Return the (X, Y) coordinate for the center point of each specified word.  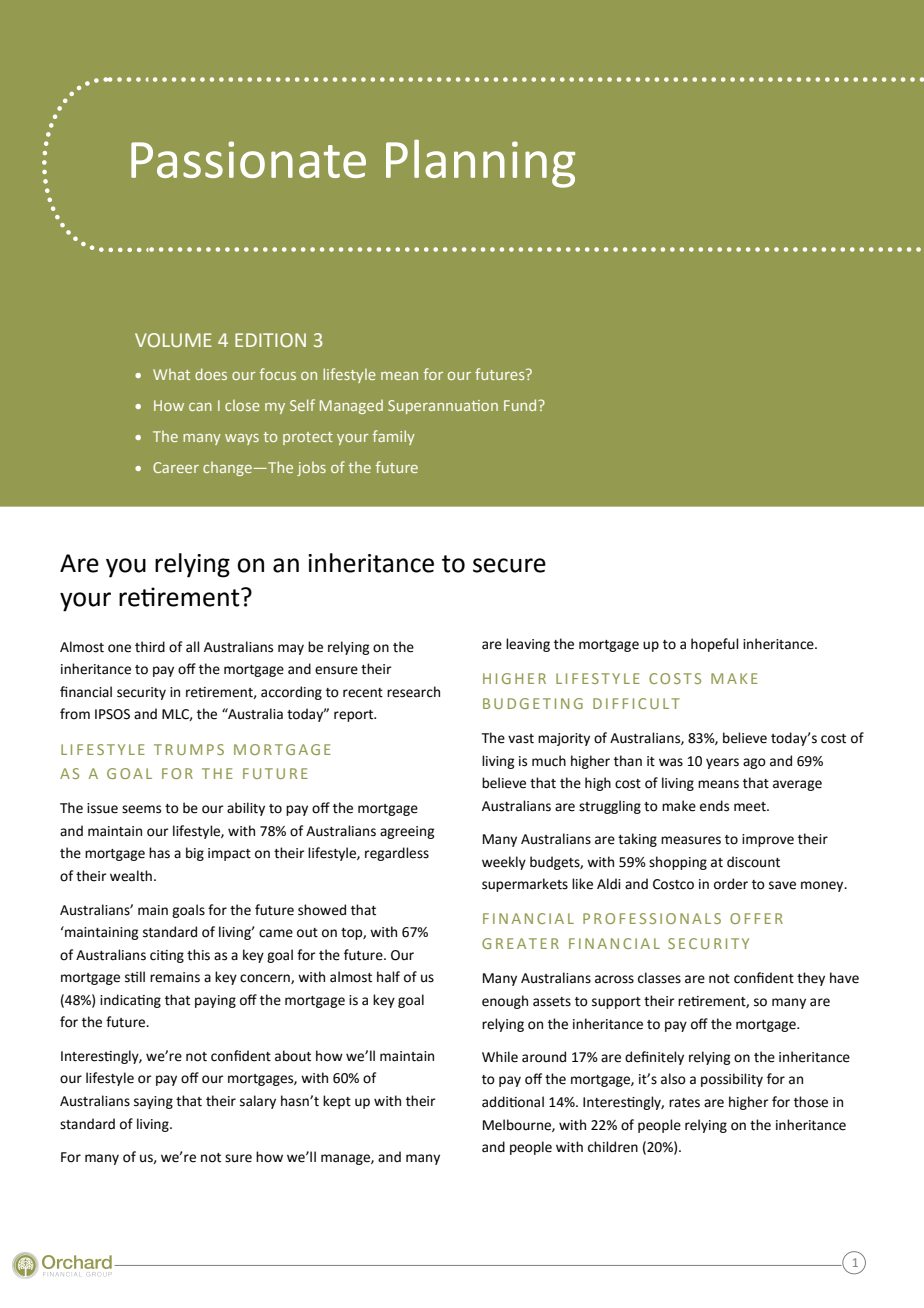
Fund (521, 405)
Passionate (248, 159)
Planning (480, 164)
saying (153, 1102)
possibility (732, 1080)
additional (513, 1102)
